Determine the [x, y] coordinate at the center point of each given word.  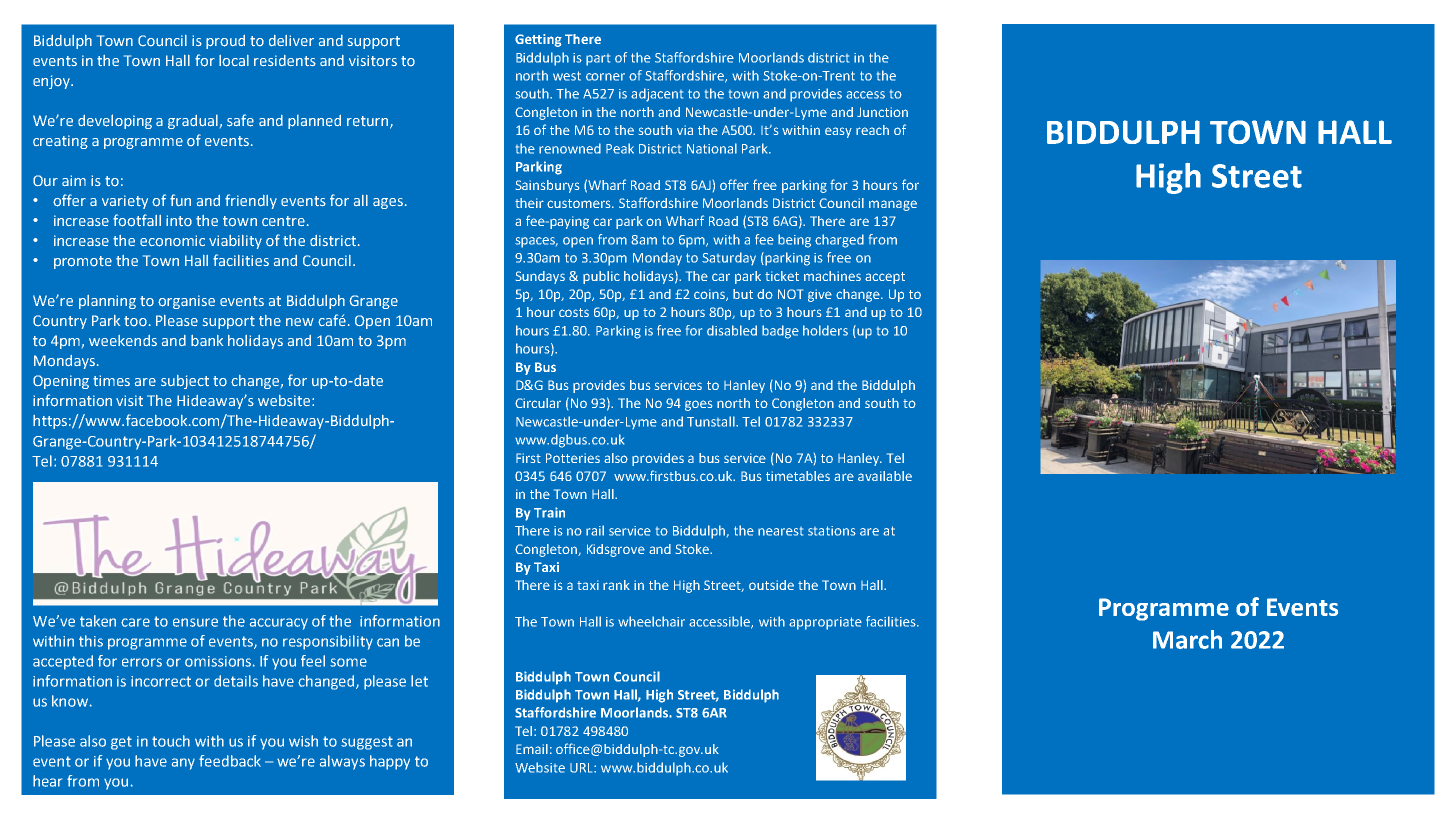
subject [185, 382]
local [234, 61]
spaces [536, 242]
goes [698, 405]
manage [893, 205]
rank [616, 585]
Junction [882, 112]
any [183, 764]
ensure [195, 622]
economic [172, 241]
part [598, 60]
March [1187, 639]
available [885, 476]
